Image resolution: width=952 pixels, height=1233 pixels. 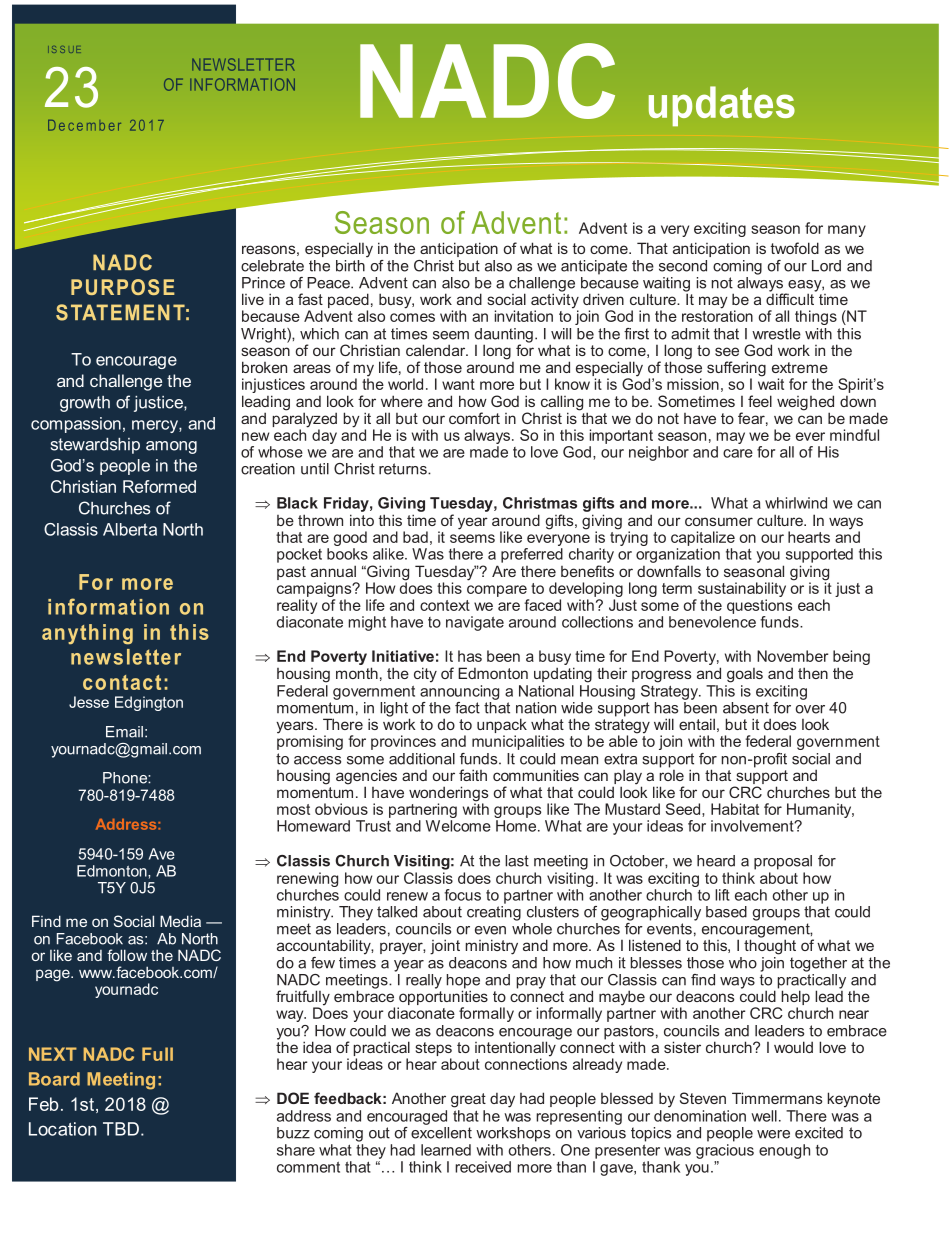 I want to click on anything, so click(x=87, y=634).
